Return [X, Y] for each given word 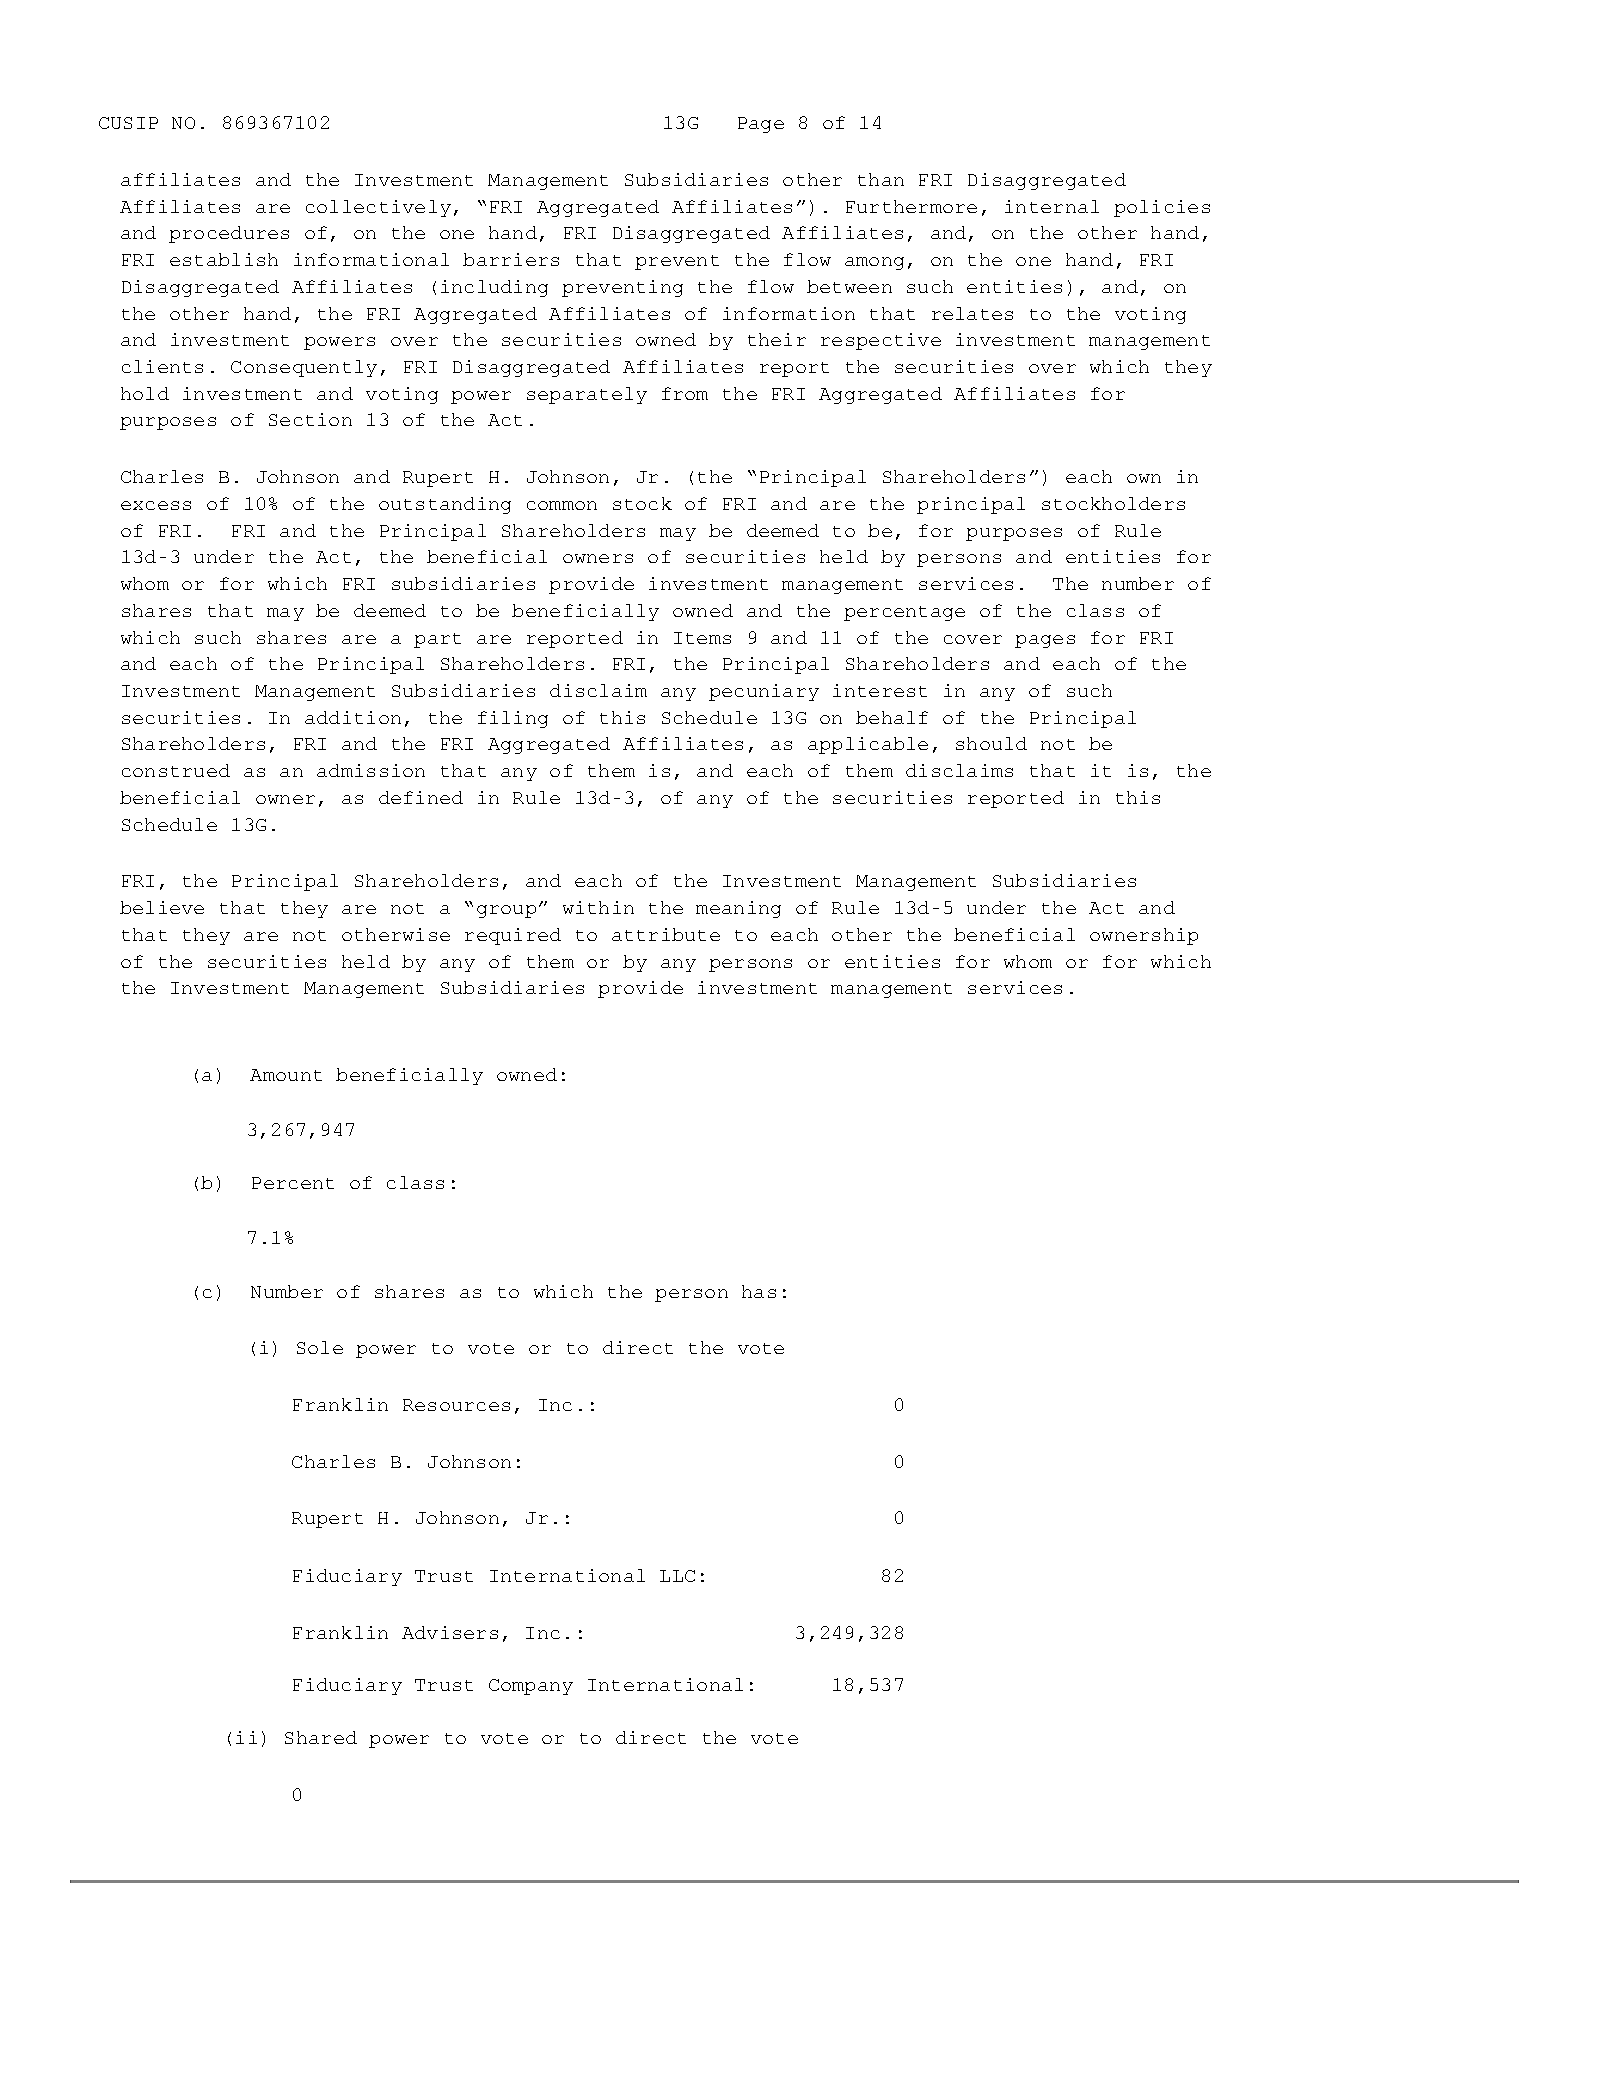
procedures [229, 234]
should [991, 743]
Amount [286, 1075]
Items [702, 638]
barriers [511, 259]
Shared [321, 1737]
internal [1052, 206]
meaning [738, 909]
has [759, 1291]
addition [353, 717]
